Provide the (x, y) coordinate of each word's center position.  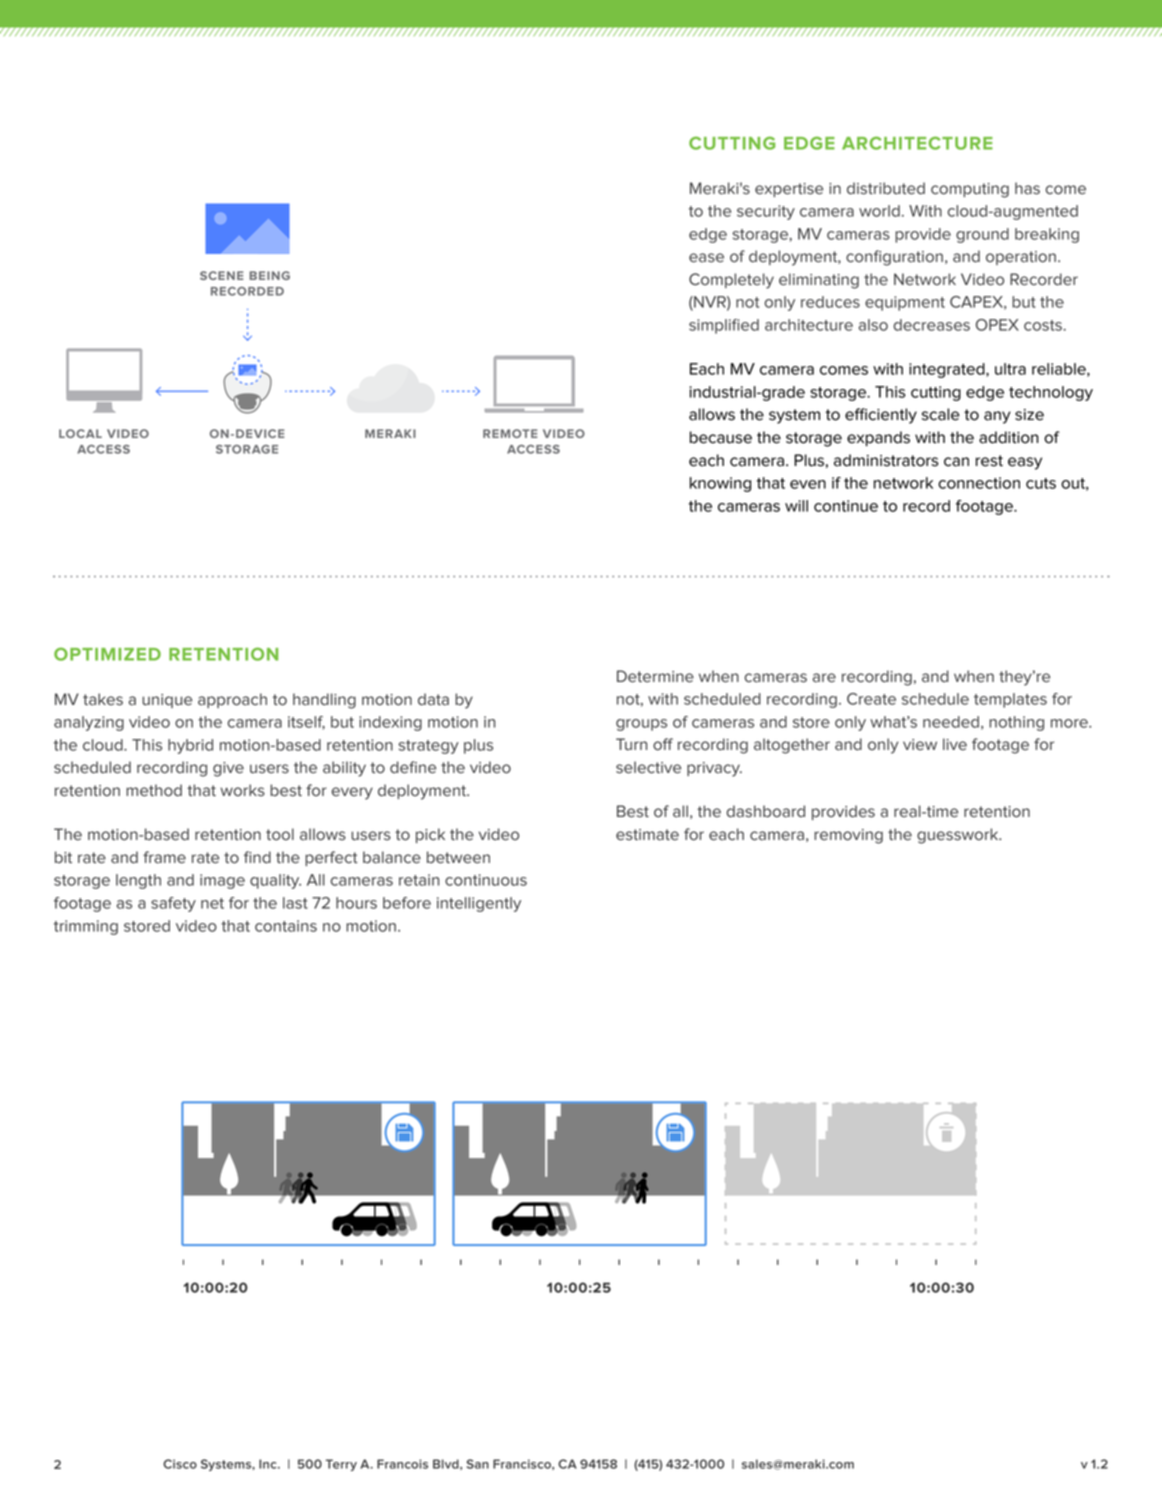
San (478, 1464)
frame (164, 857)
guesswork (959, 836)
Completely (731, 281)
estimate (647, 835)
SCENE (221, 275)
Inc (269, 1464)
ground (982, 235)
